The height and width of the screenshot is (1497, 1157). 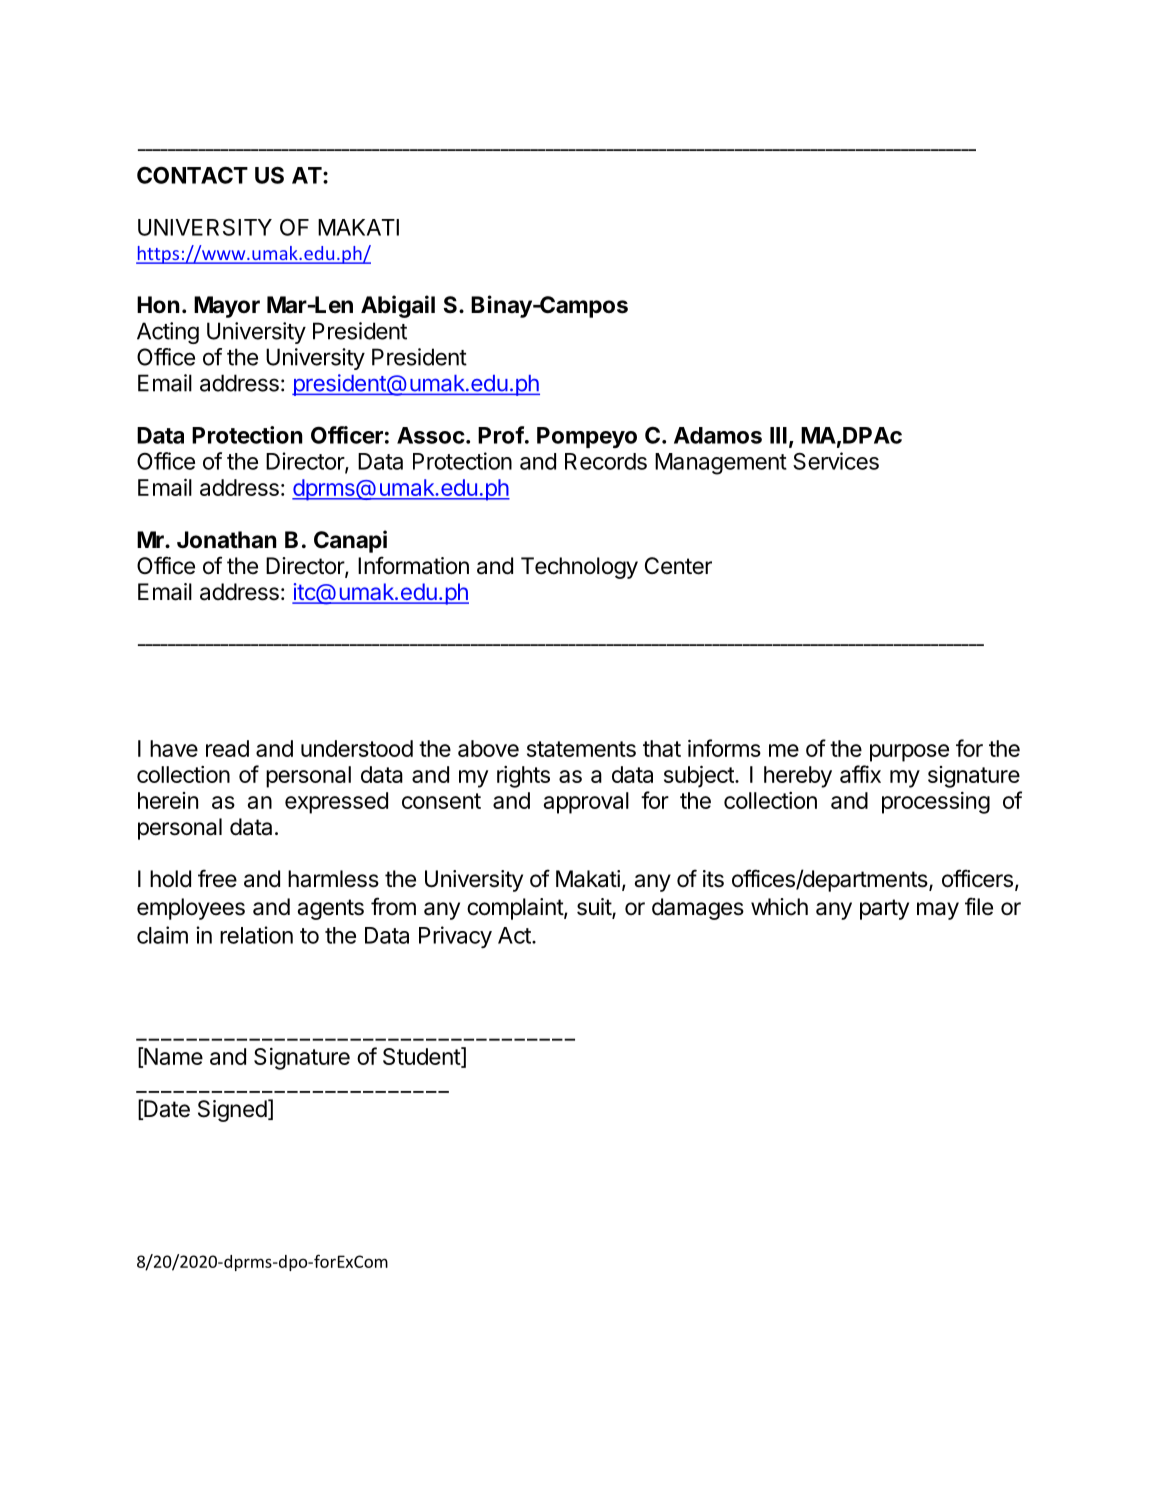 I want to click on Abigail, so click(x=398, y=306).
